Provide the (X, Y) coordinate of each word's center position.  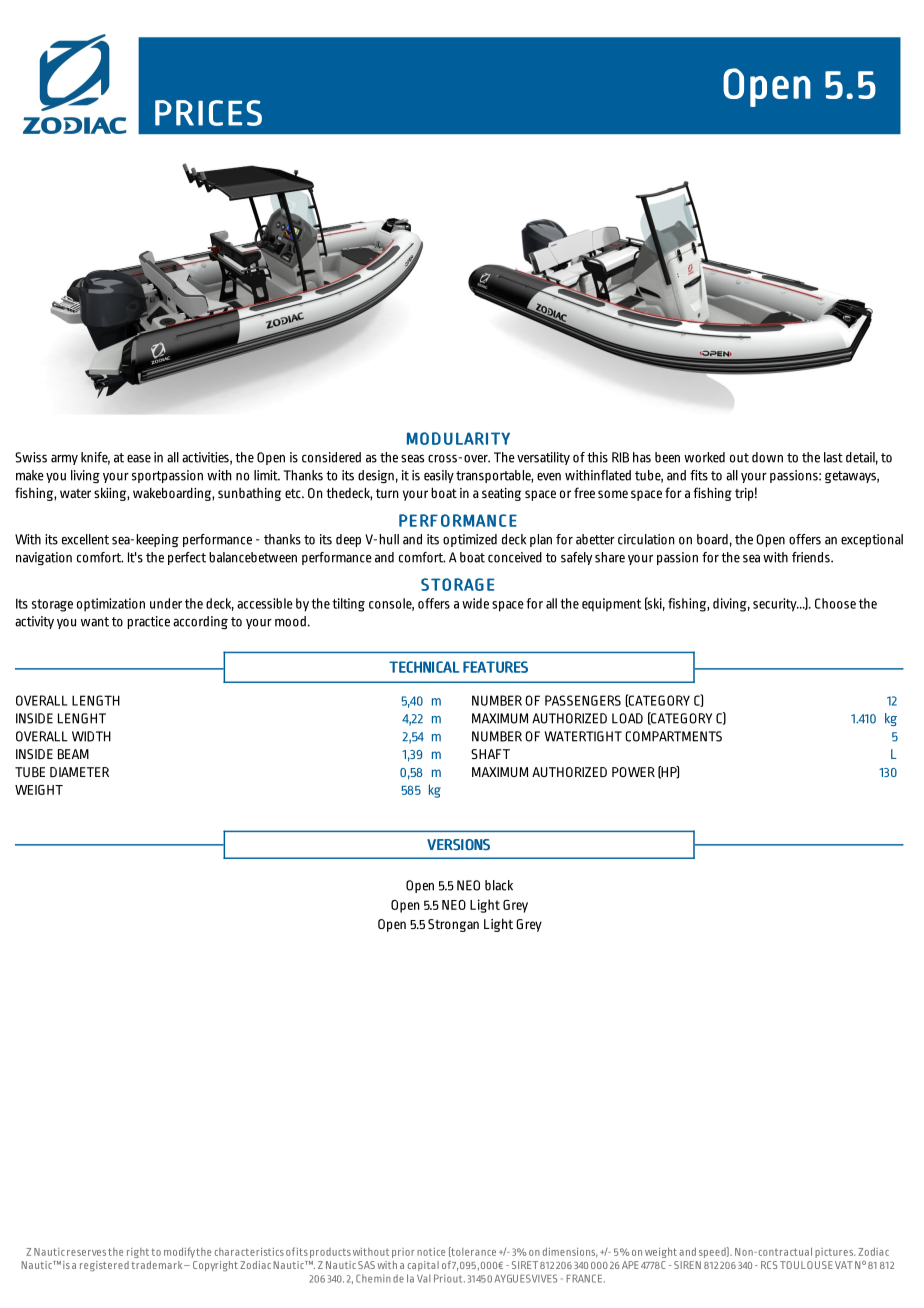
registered (104, 1266)
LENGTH (96, 700)
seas (412, 458)
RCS (769, 1265)
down (767, 457)
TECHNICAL (424, 667)
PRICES (208, 113)
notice (431, 1252)
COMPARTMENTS (673, 736)
